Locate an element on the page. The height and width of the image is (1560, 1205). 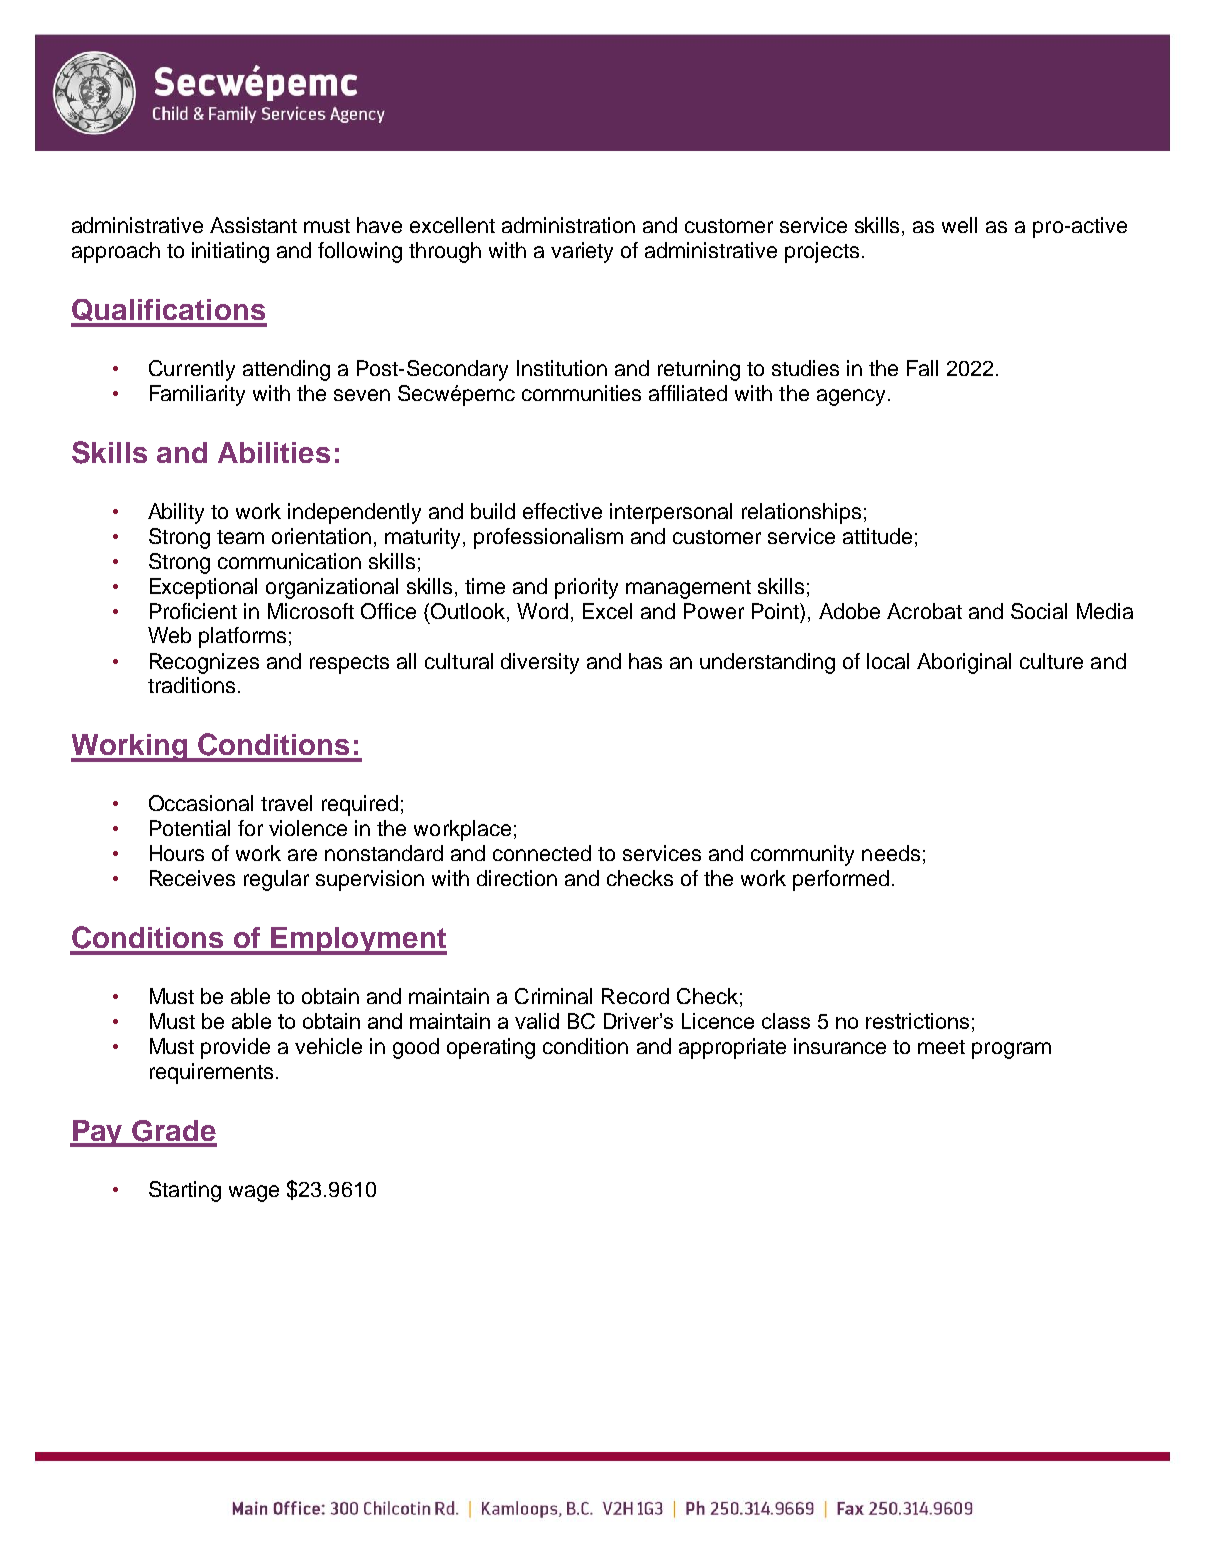
initiating is located at coordinates (230, 252).
